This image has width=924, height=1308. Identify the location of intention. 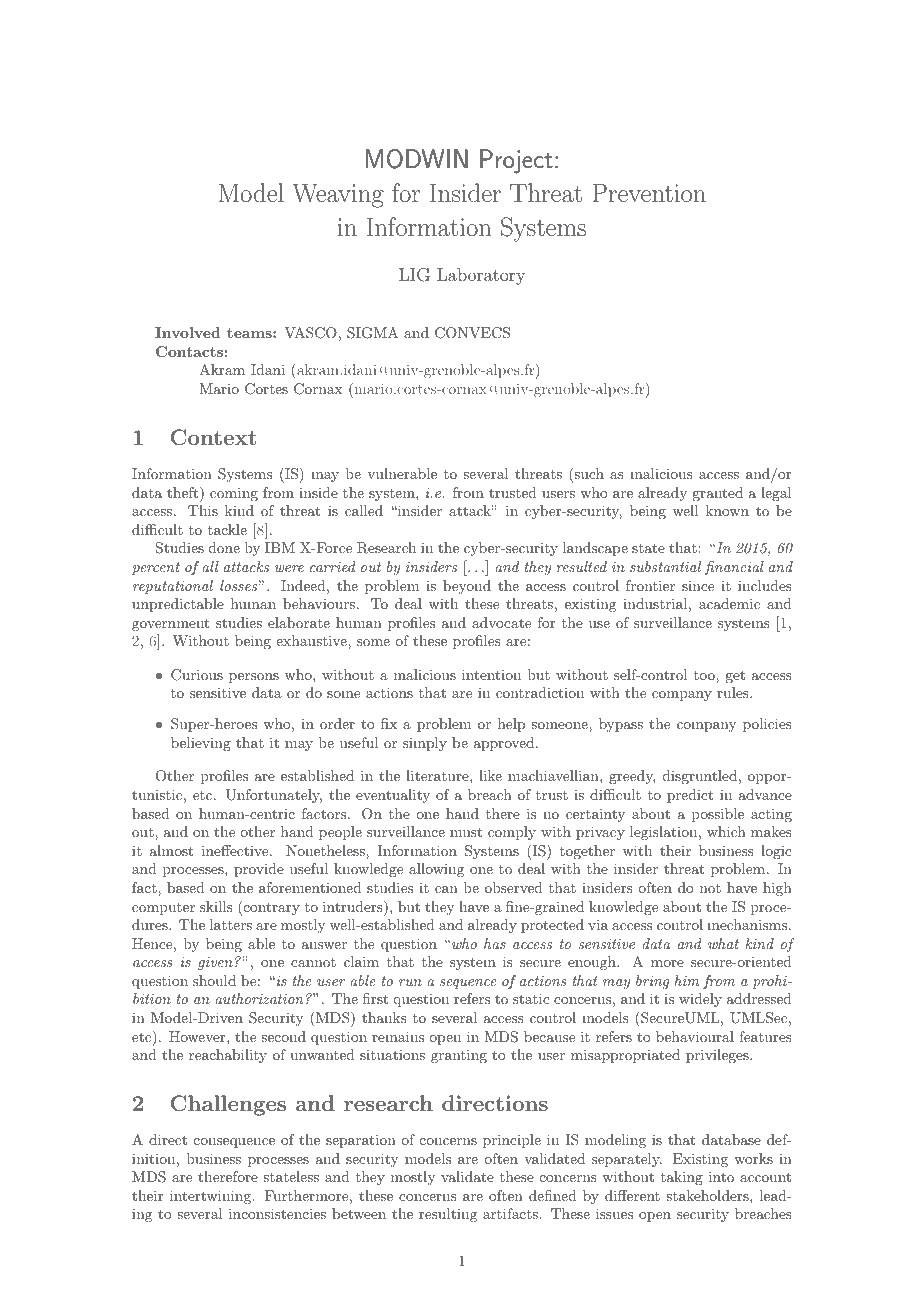
(491, 674).
